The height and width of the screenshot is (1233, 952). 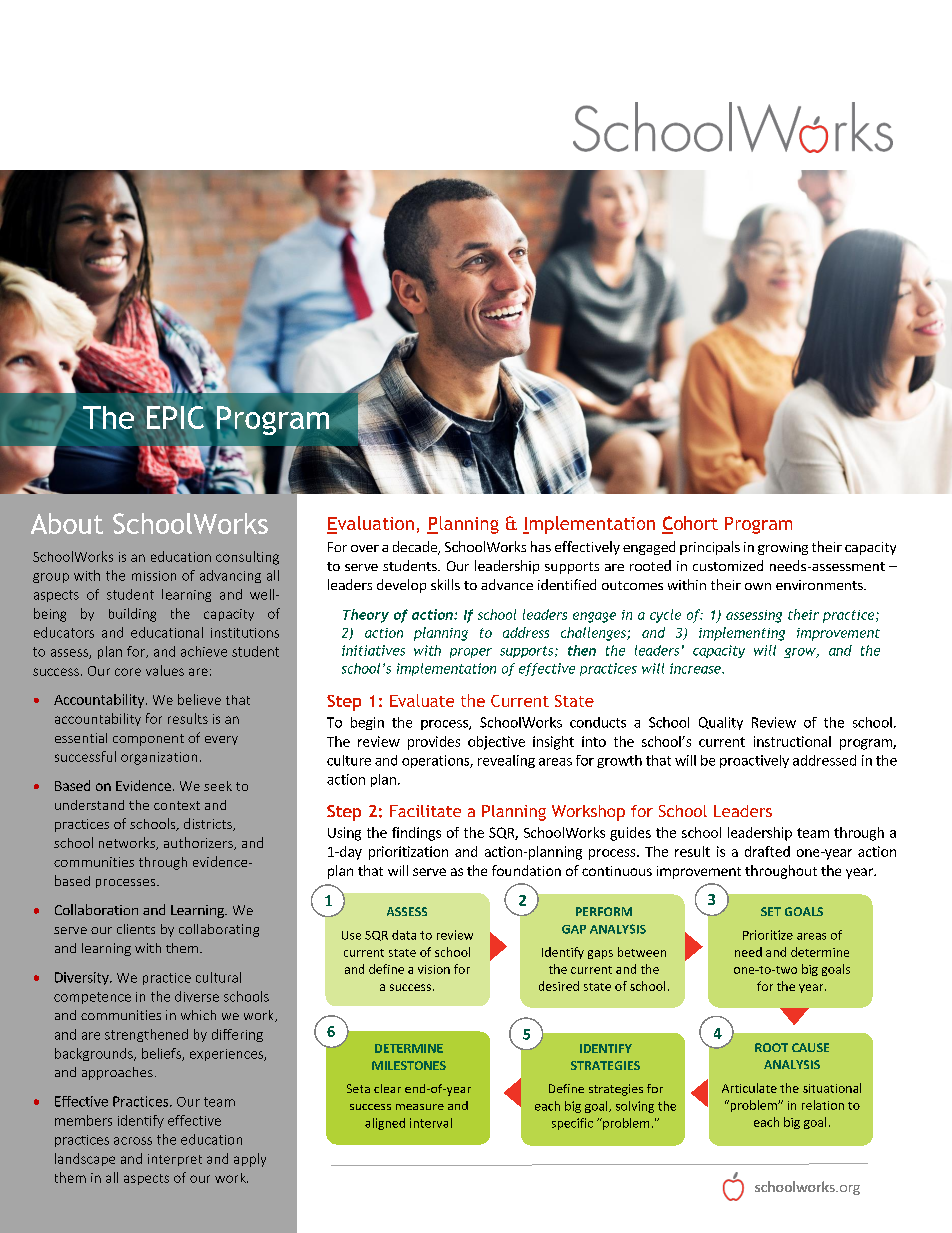 I want to click on increase, so click(x=696, y=668).
